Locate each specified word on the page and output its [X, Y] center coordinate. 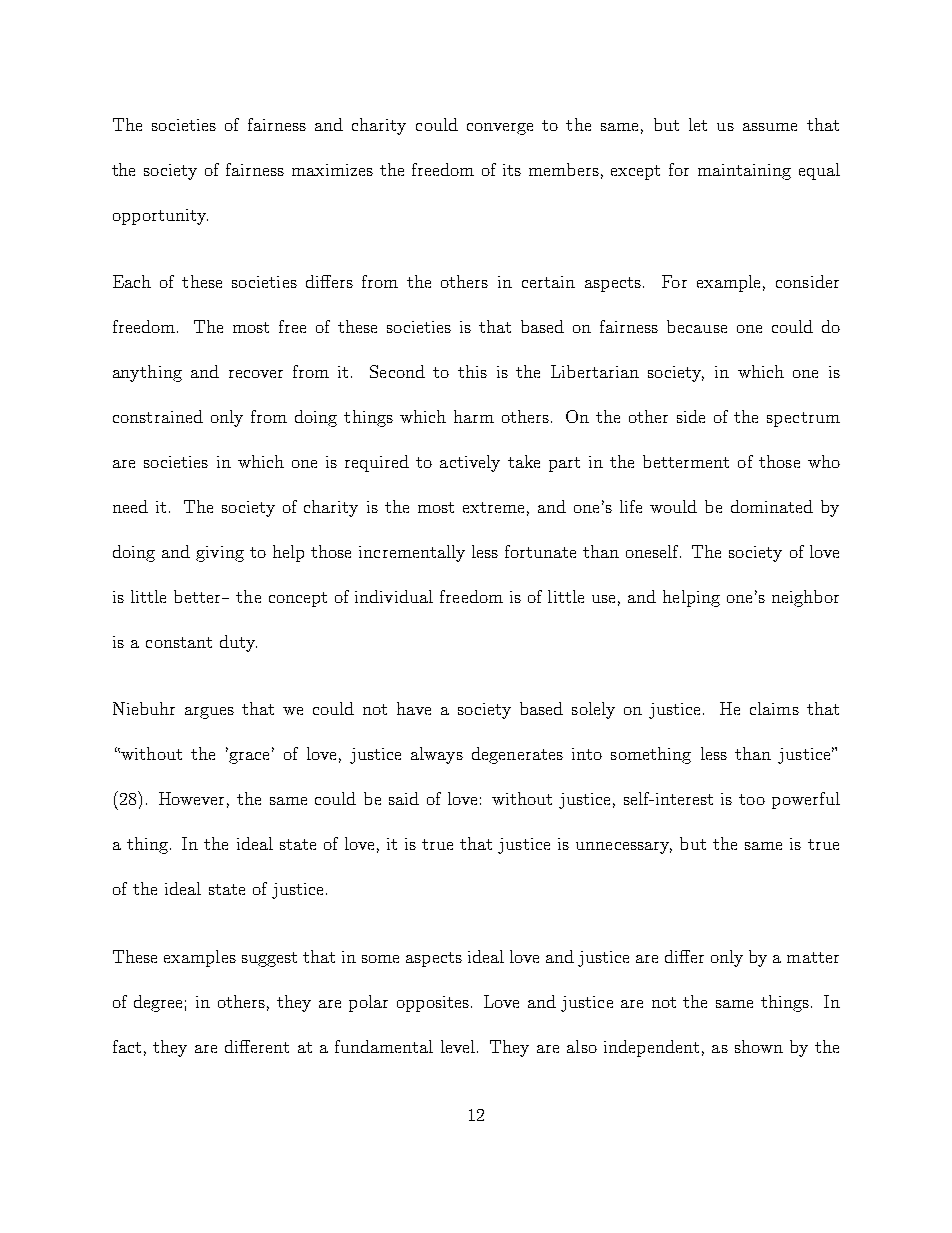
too [752, 799]
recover [256, 374]
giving [220, 554]
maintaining [744, 172]
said [404, 798]
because [697, 326]
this [472, 371]
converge [500, 129]
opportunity [160, 217]
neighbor [805, 598]
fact [127, 1046]
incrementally [412, 553]
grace [251, 757]
